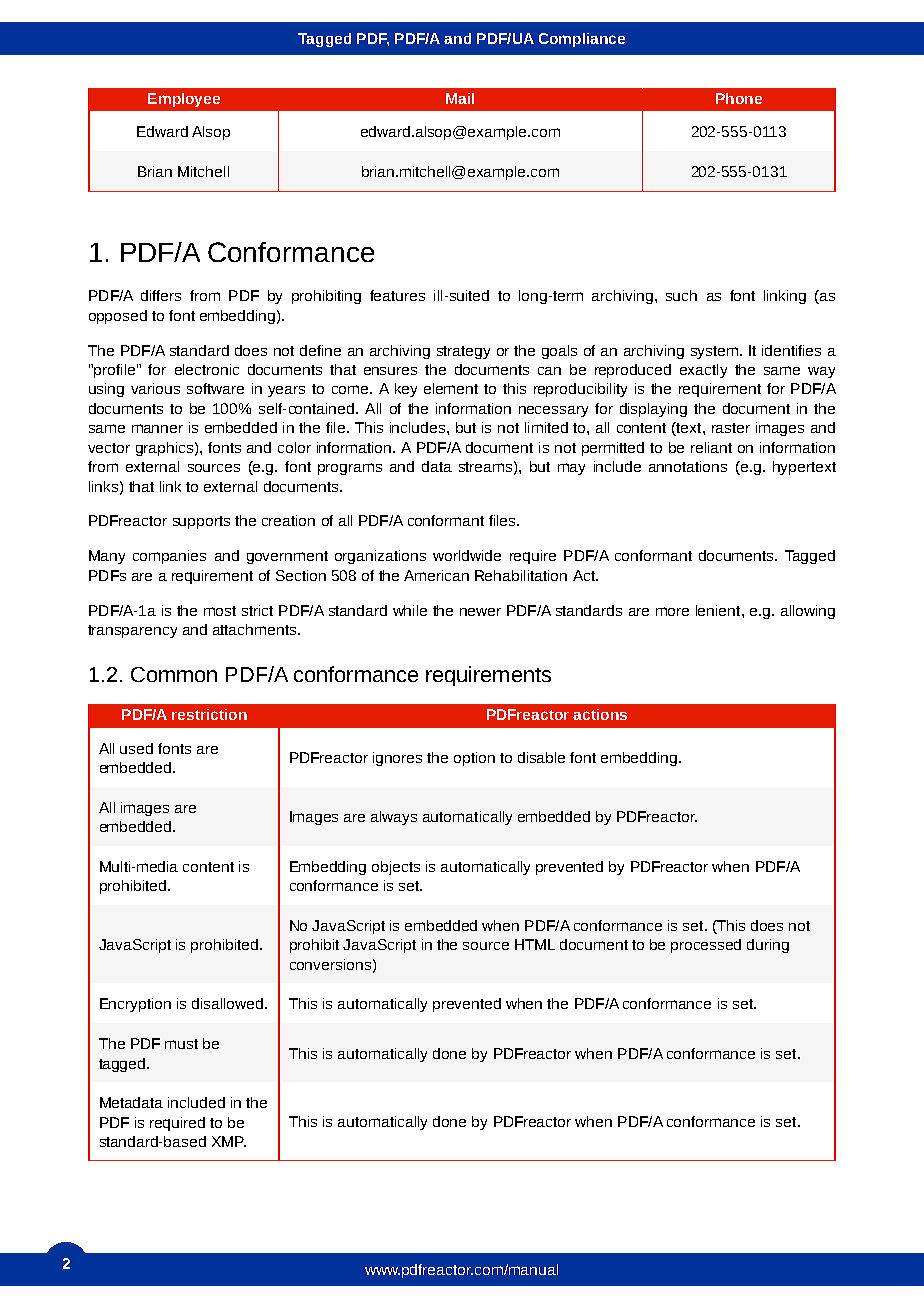 Image resolution: width=924 pixels, height=1308 pixels. Describe the element at coordinates (460, 98) in the screenshot. I see `Mail` at that location.
